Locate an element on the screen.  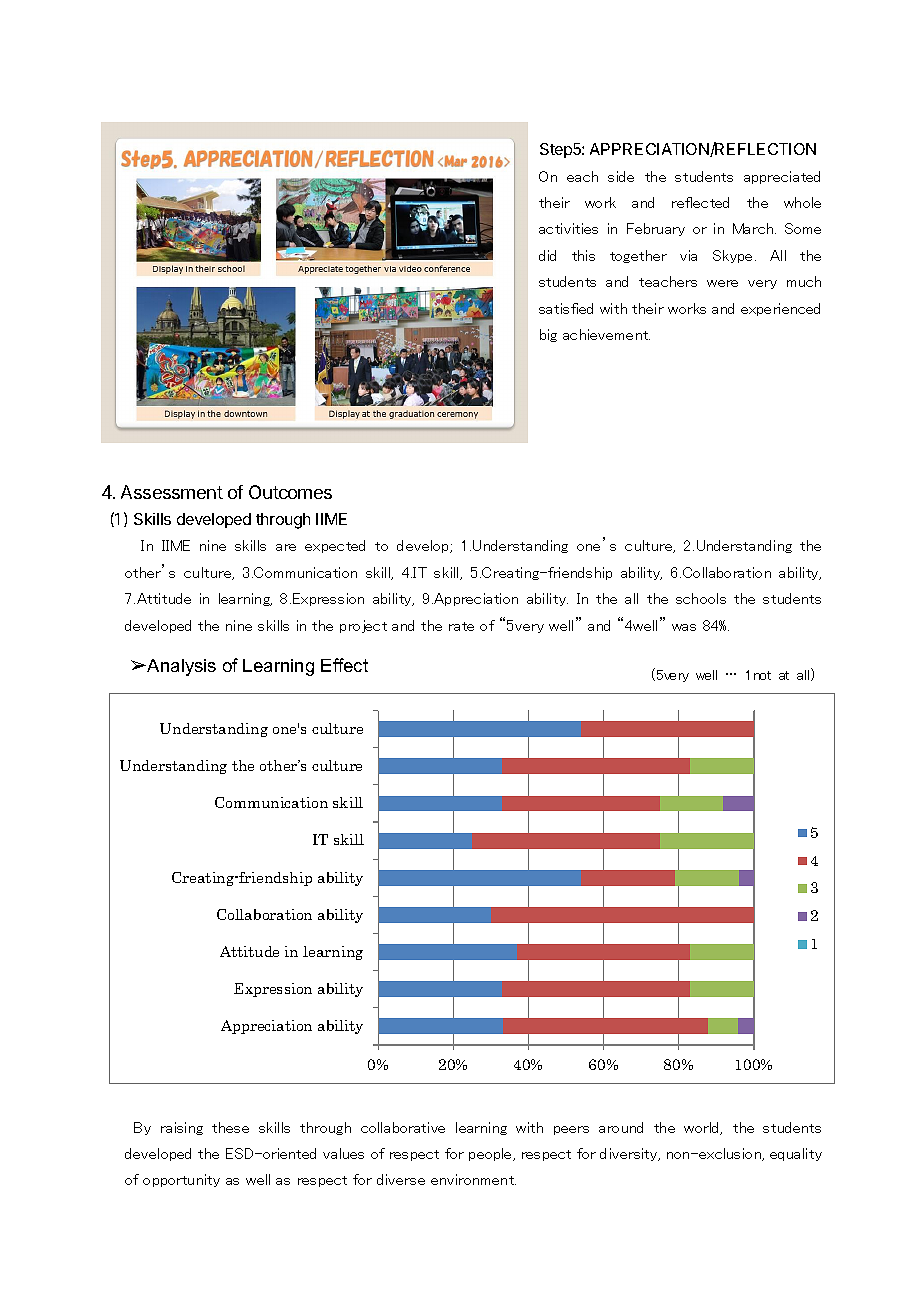
Analysis is located at coordinates (180, 667).
